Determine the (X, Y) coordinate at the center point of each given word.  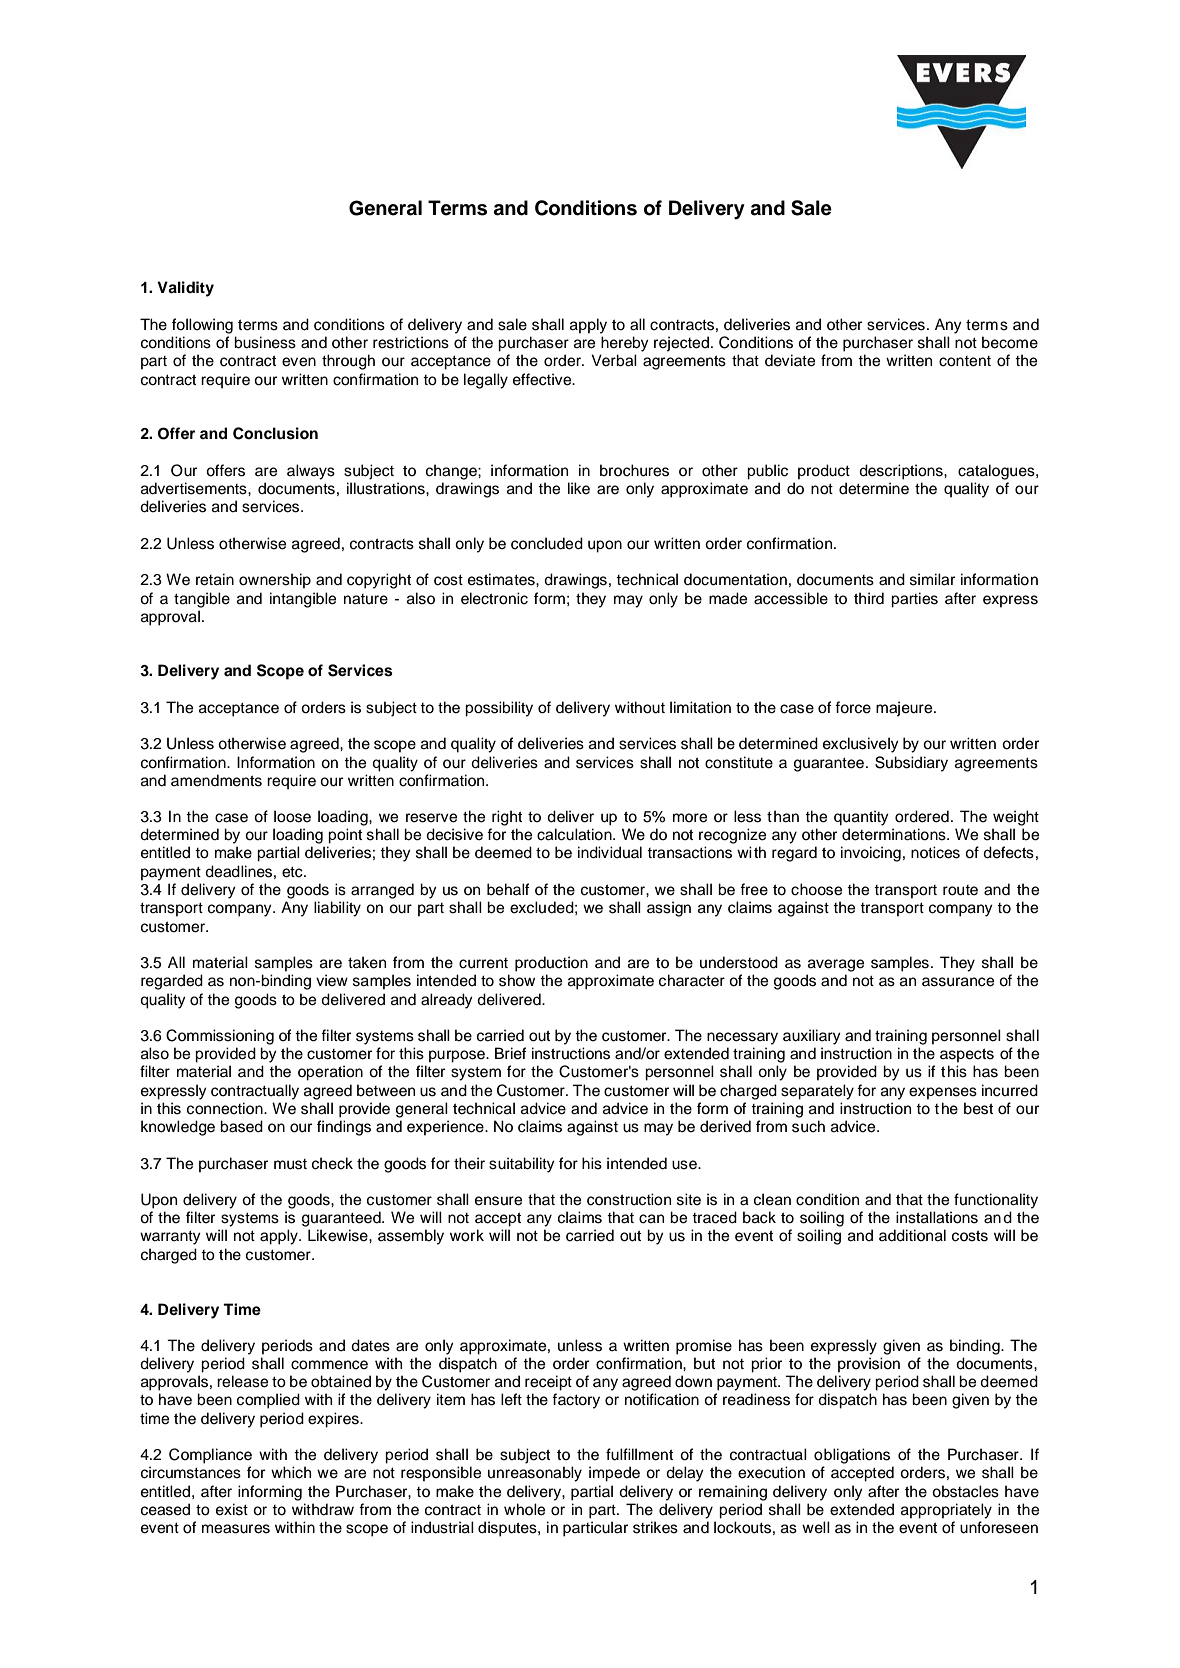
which (291, 1472)
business (265, 342)
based (241, 1126)
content (965, 361)
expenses (943, 1093)
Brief (511, 1053)
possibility (499, 709)
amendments (216, 780)
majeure (905, 709)
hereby (625, 344)
